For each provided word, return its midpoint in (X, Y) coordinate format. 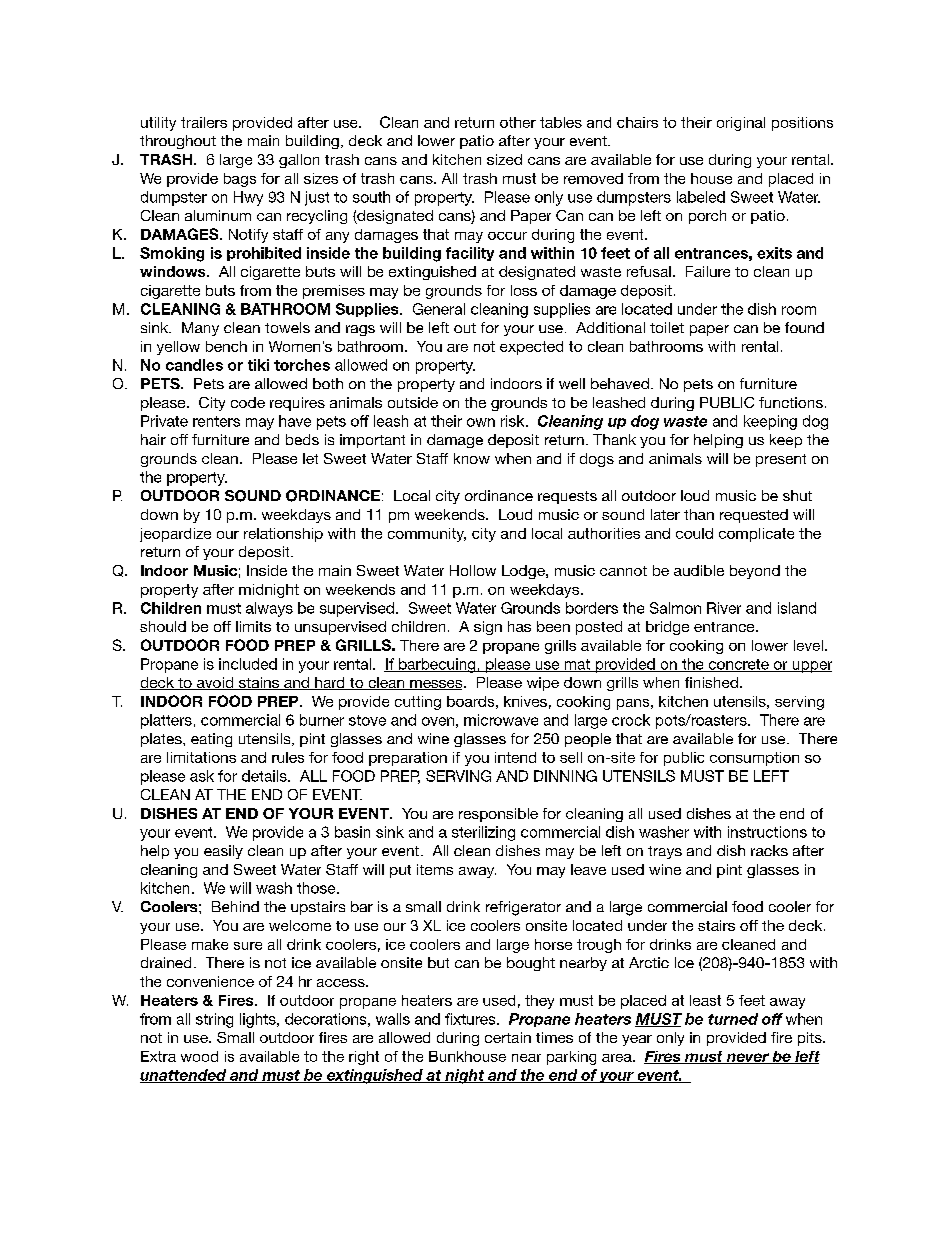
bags (240, 180)
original (741, 124)
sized (504, 159)
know (472, 458)
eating (211, 740)
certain (508, 1037)
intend (515, 757)
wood (199, 1056)
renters (216, 421)
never (747, 1058)
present (781, 460)
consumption (754, 759)
